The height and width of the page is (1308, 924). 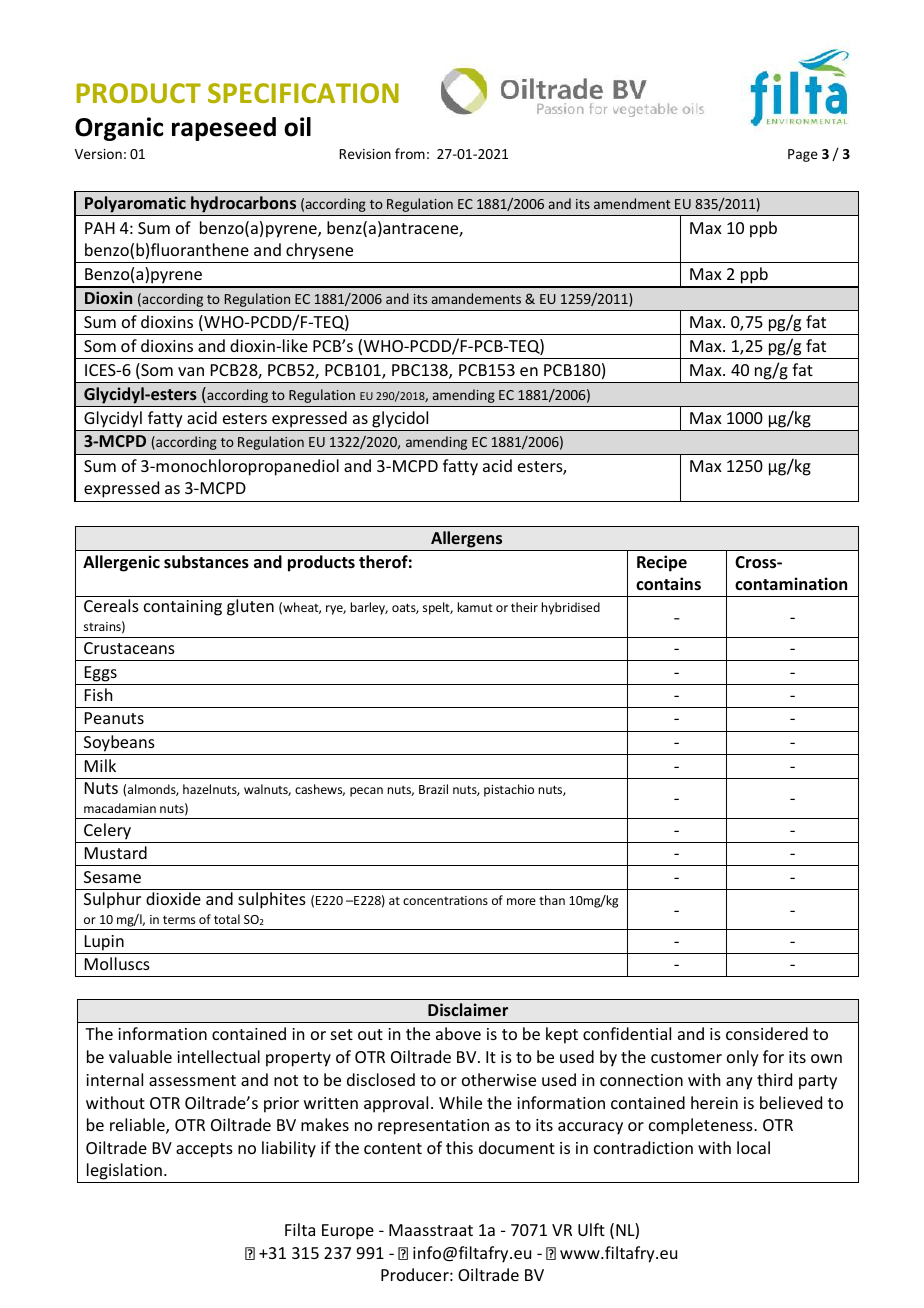 I want to click on from, so click(x=410, y=153).
